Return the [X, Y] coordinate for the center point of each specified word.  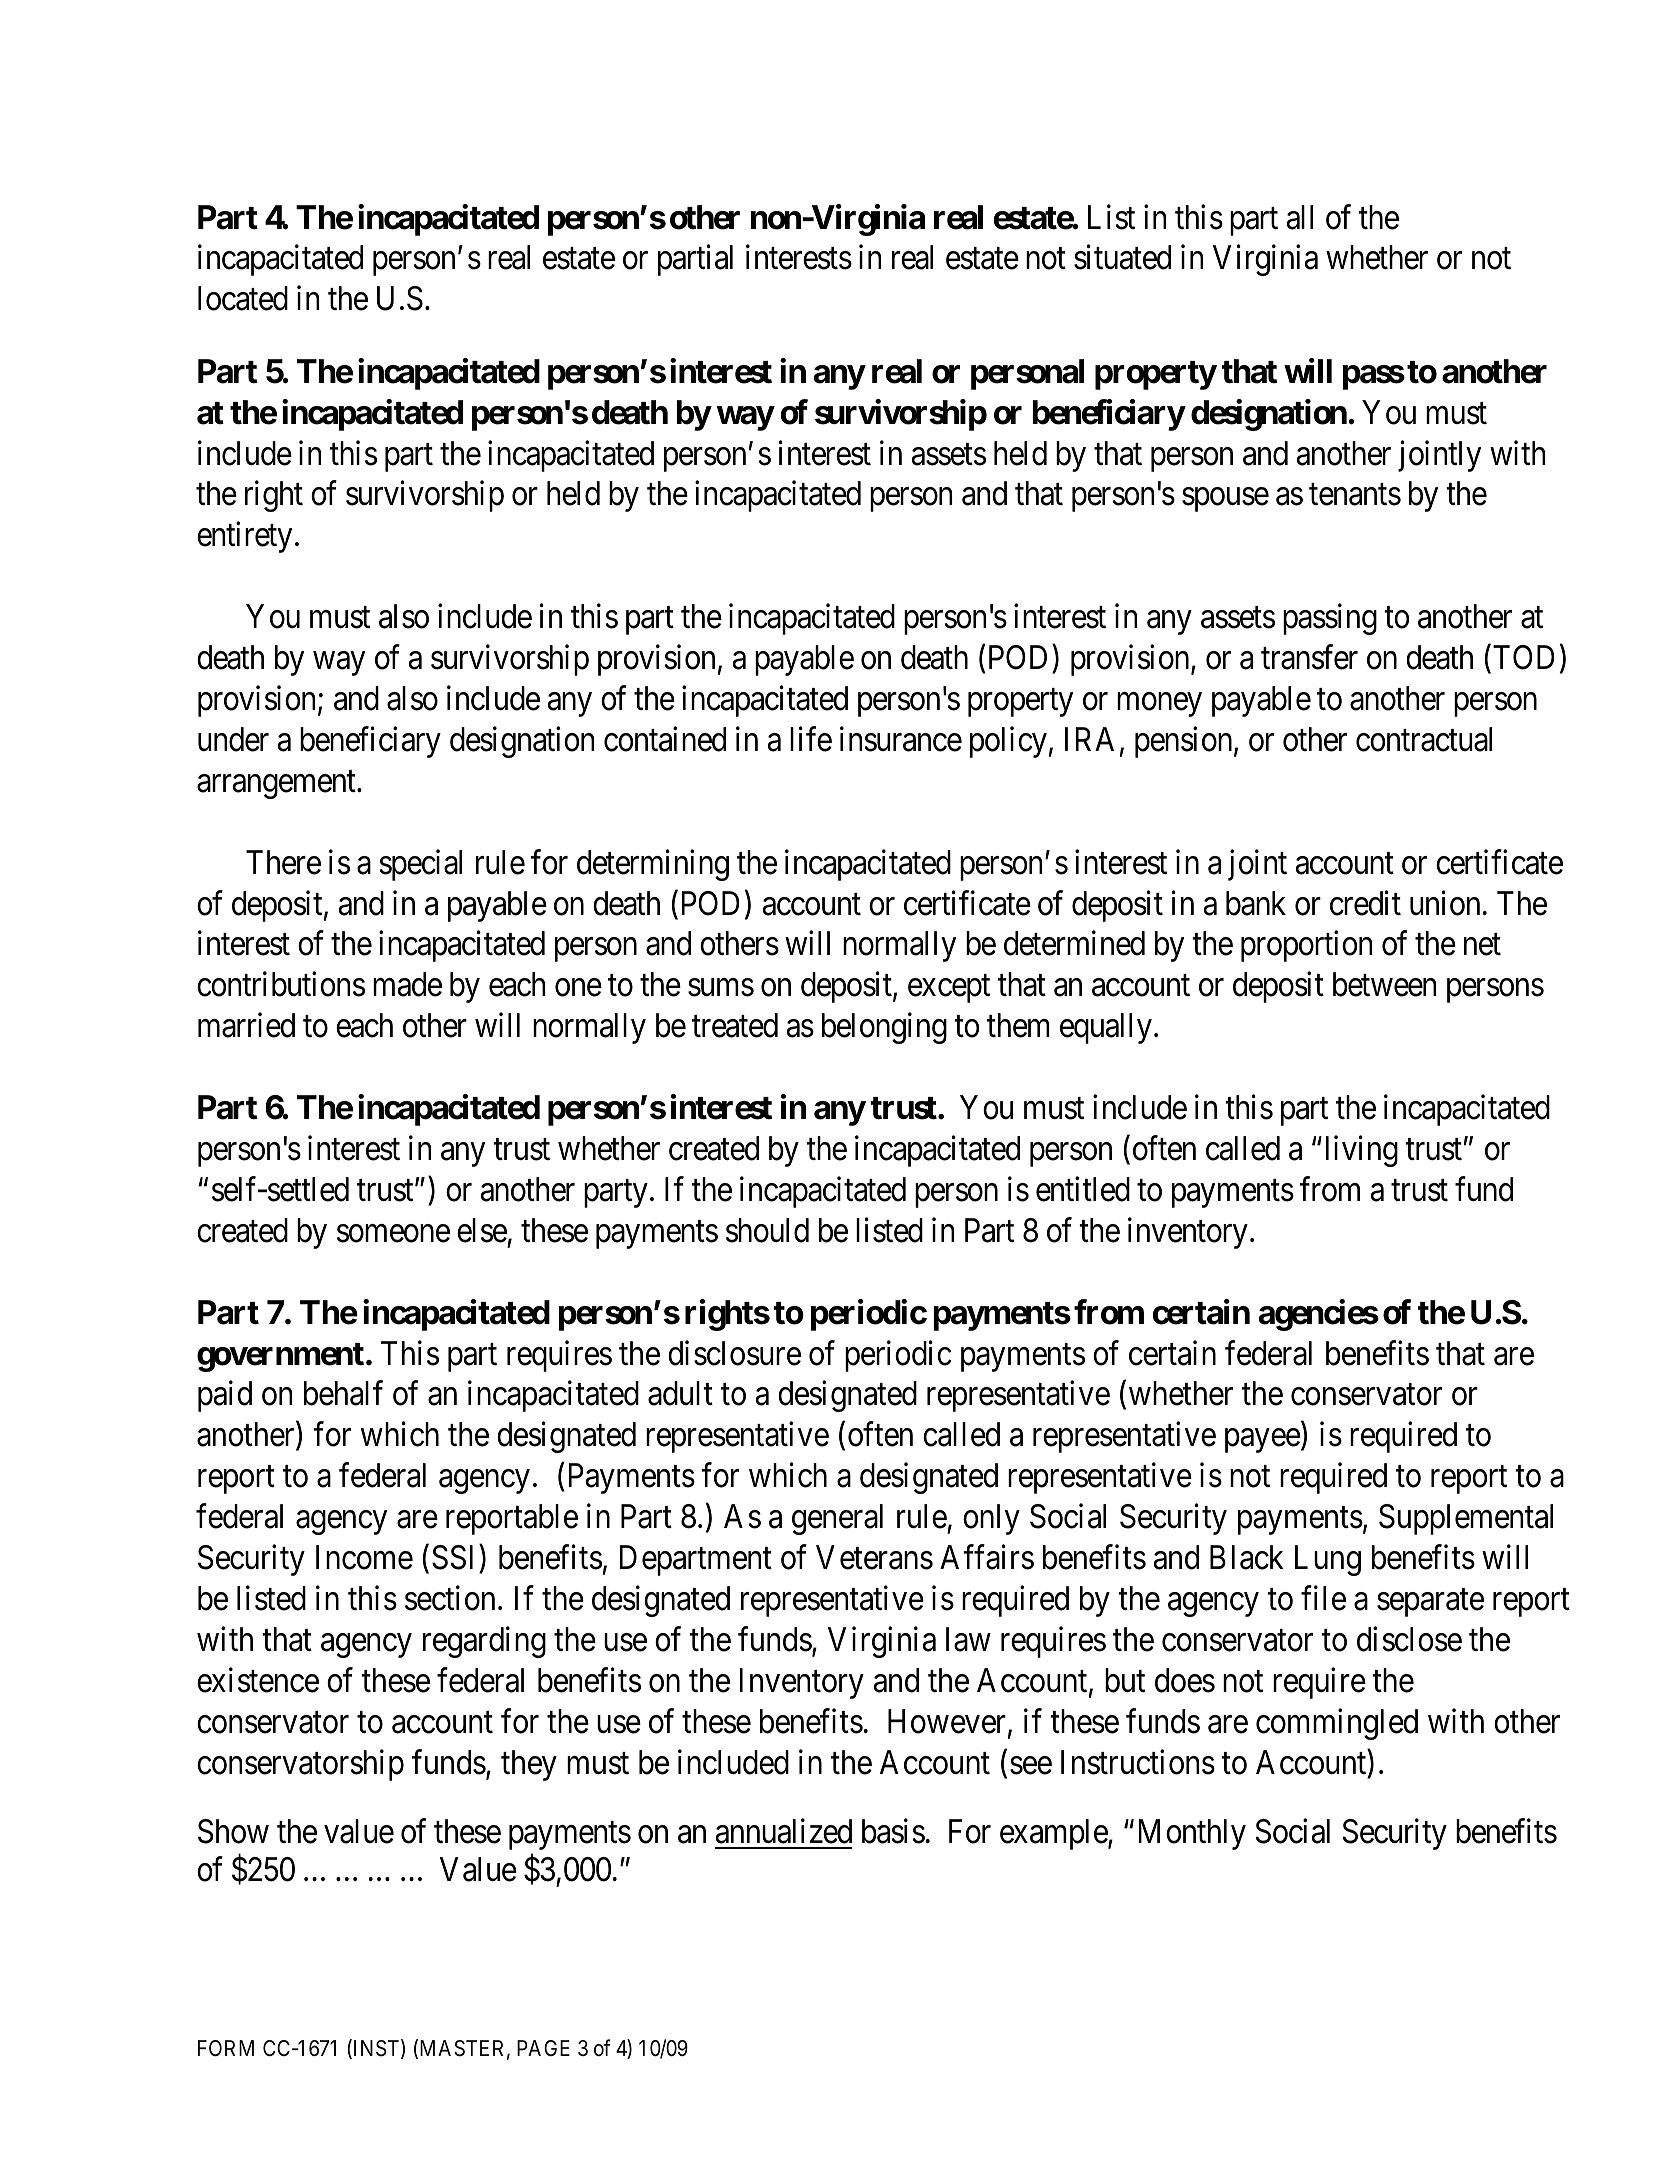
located [243, 298]
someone [393, 1234]
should [767, 1230]
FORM [226, 2048]
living [1362, 1151]
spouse [1225, 500]
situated [1122, 257]
